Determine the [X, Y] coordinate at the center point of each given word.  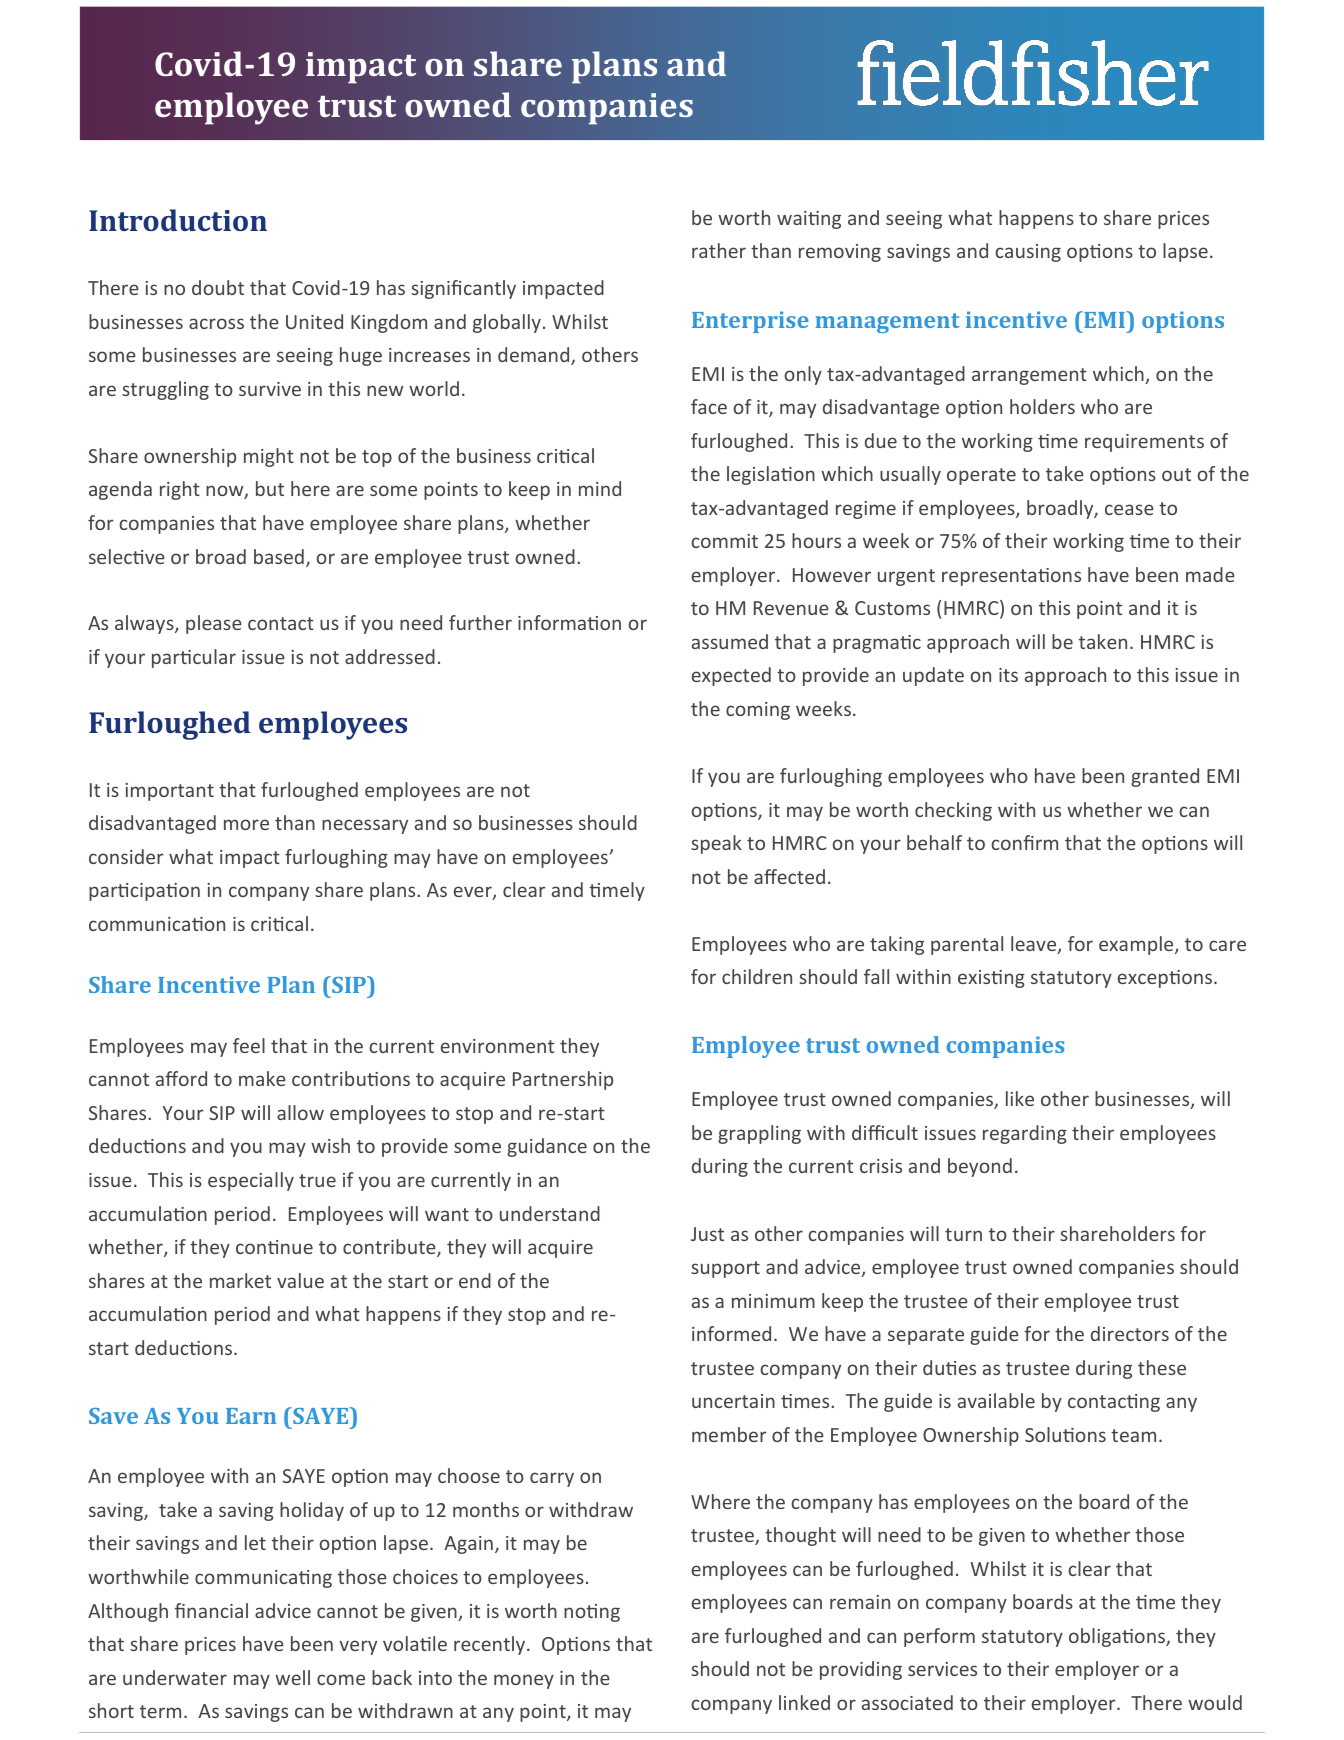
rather [719, 250]
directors [1130, 1333]
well [292, 1677]
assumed [730, 641]
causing [1028, 253]
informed [731, 1333]
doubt [218, 287]
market [240, 1280]
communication [157, 924]
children [757, 976]
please [214, 624]
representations [1011, 577]
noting [592, 1613]
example [1137, 945]
